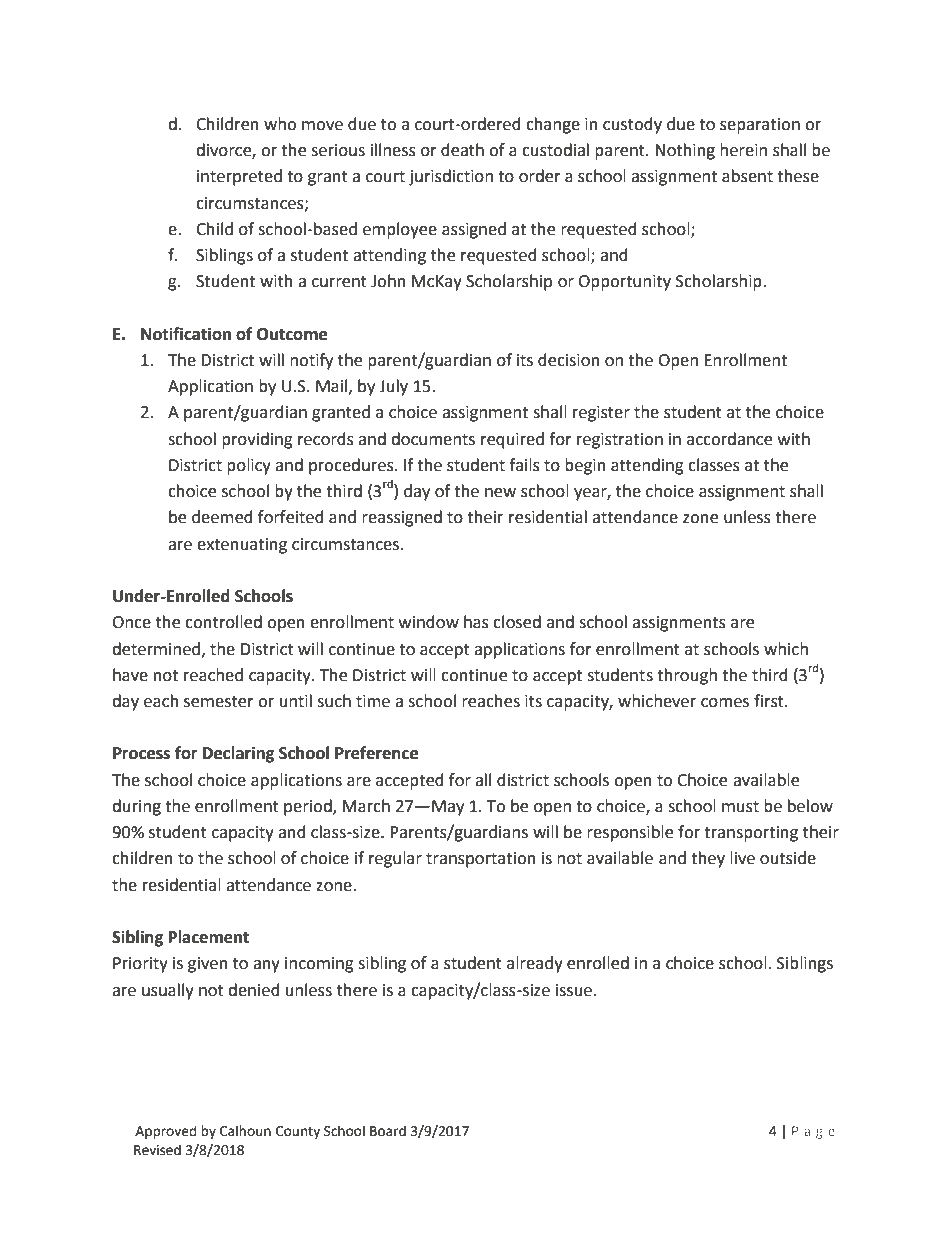 This screenshot has width=952, height=1233. What do you see at coordinates (223, 622) in the screenshot?
I see `controlled` at bounding box center [223, 622].
